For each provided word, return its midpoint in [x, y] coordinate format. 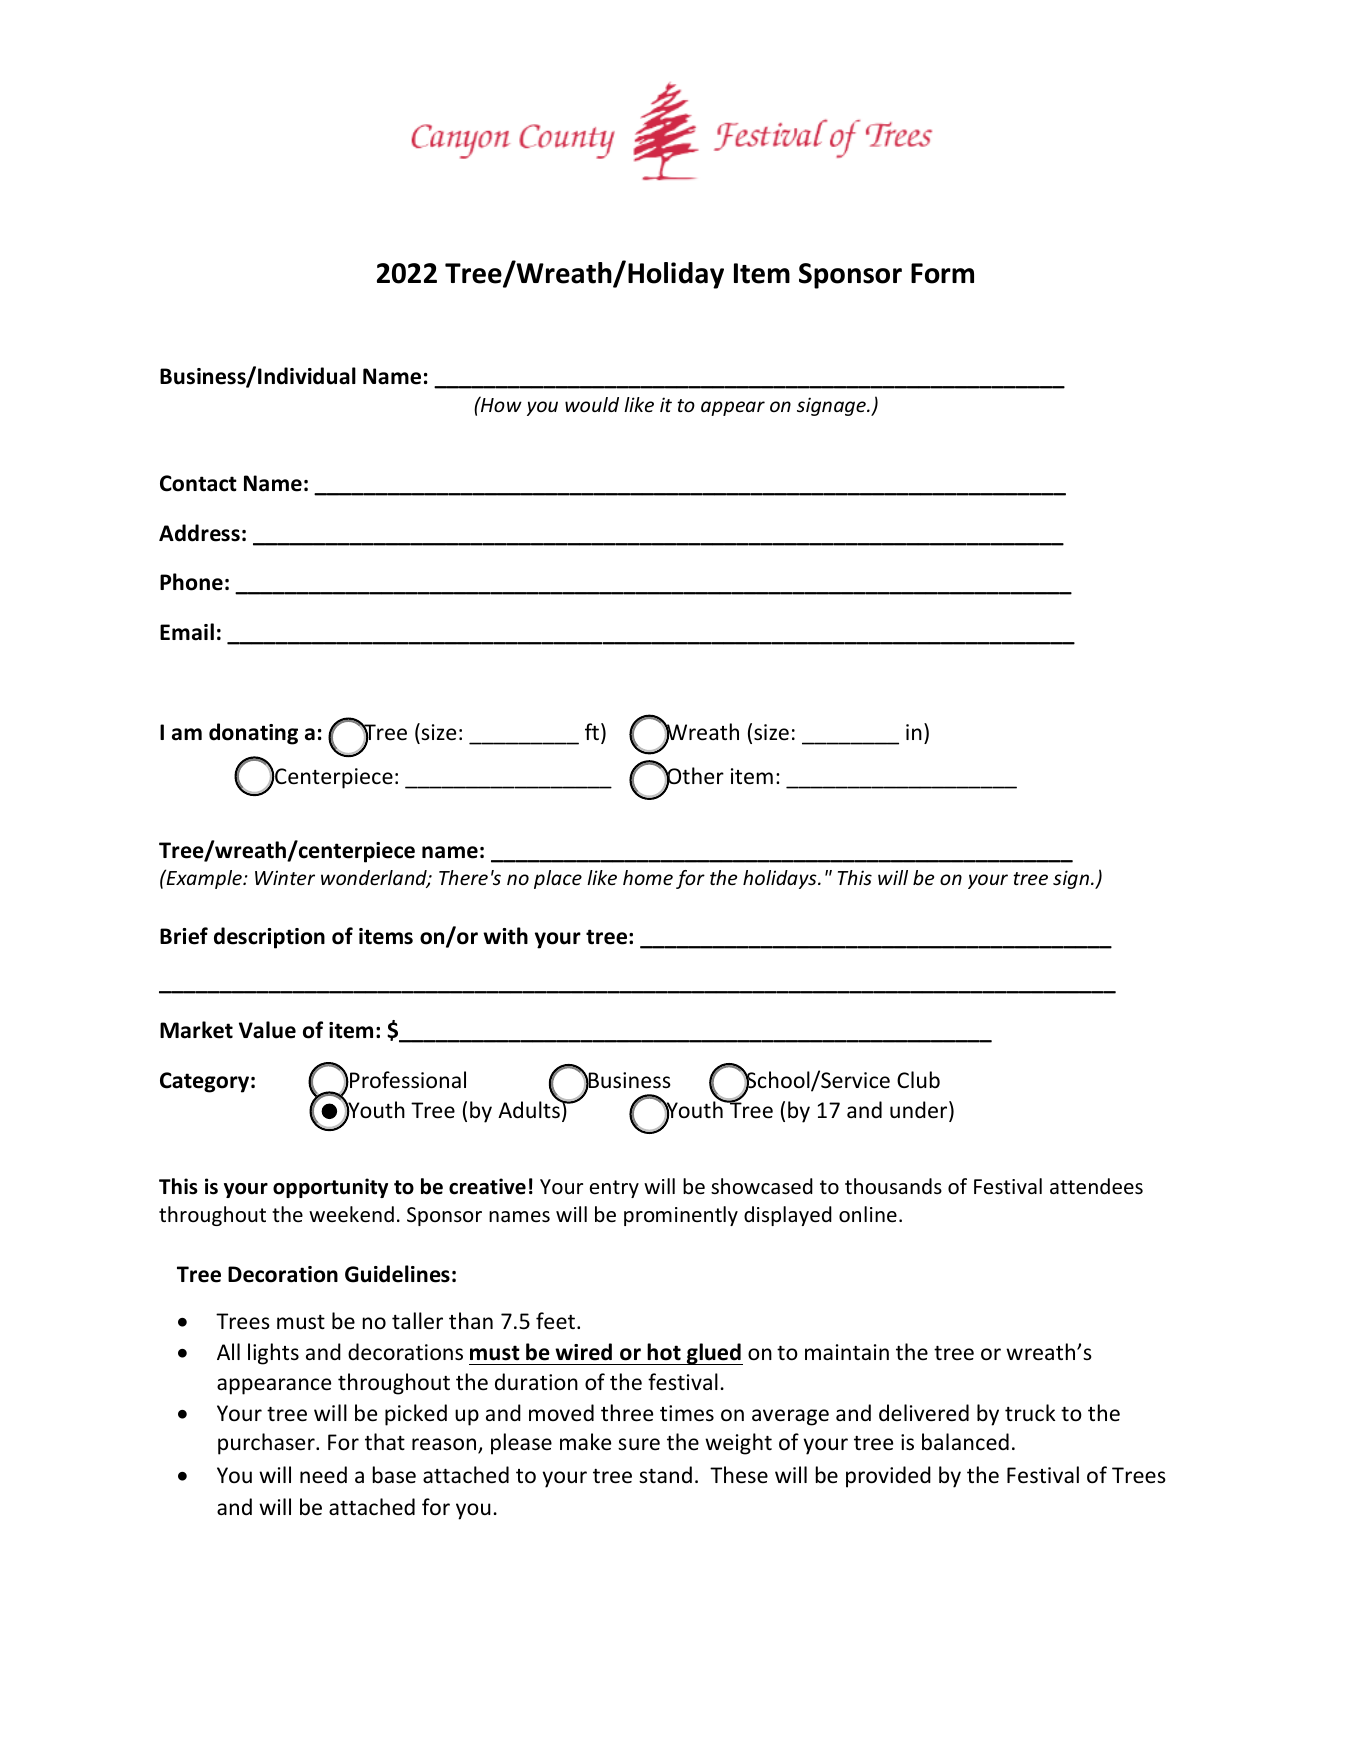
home [648, 877]
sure [639, 1444]
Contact [198, 483]
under [920, 1111]
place [558, 879]
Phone [191, 582]
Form [942, 273]
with [505, 936]
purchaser [267, 1444]
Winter [285, 877]
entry [614, 1189]
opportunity [330, 1188]
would [592, 404]
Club [918, 1079]
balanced [965, 1442]
